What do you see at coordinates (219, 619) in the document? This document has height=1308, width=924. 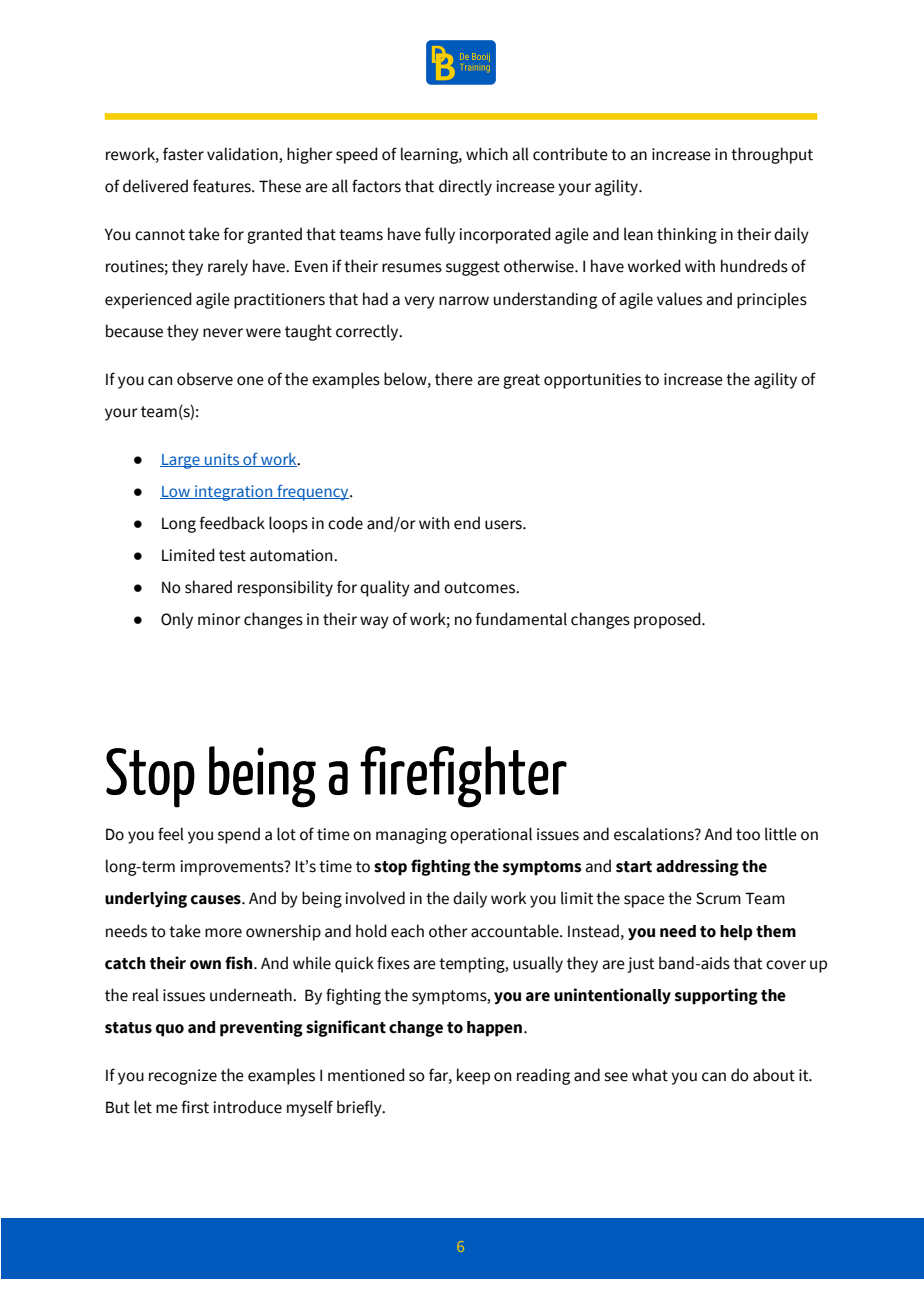 I see `minor` at bounding box center [219, 619].
